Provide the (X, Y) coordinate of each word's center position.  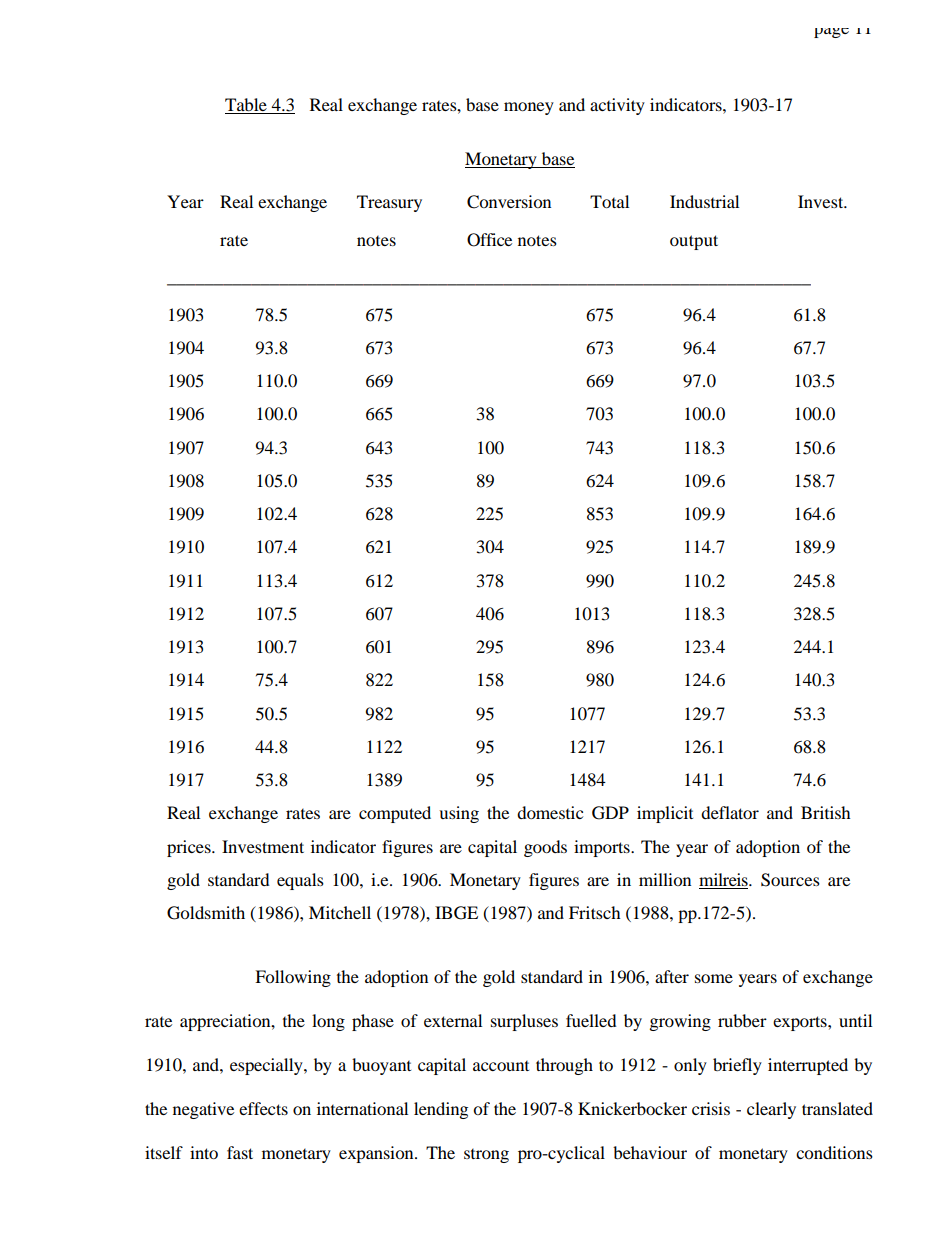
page (831, 33)
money (529, 108)
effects (263, 1108)
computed (395, 814)
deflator (730, 812)
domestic (550, 812)
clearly (771, 1110)
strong (486, 1156)
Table (247, 106)
